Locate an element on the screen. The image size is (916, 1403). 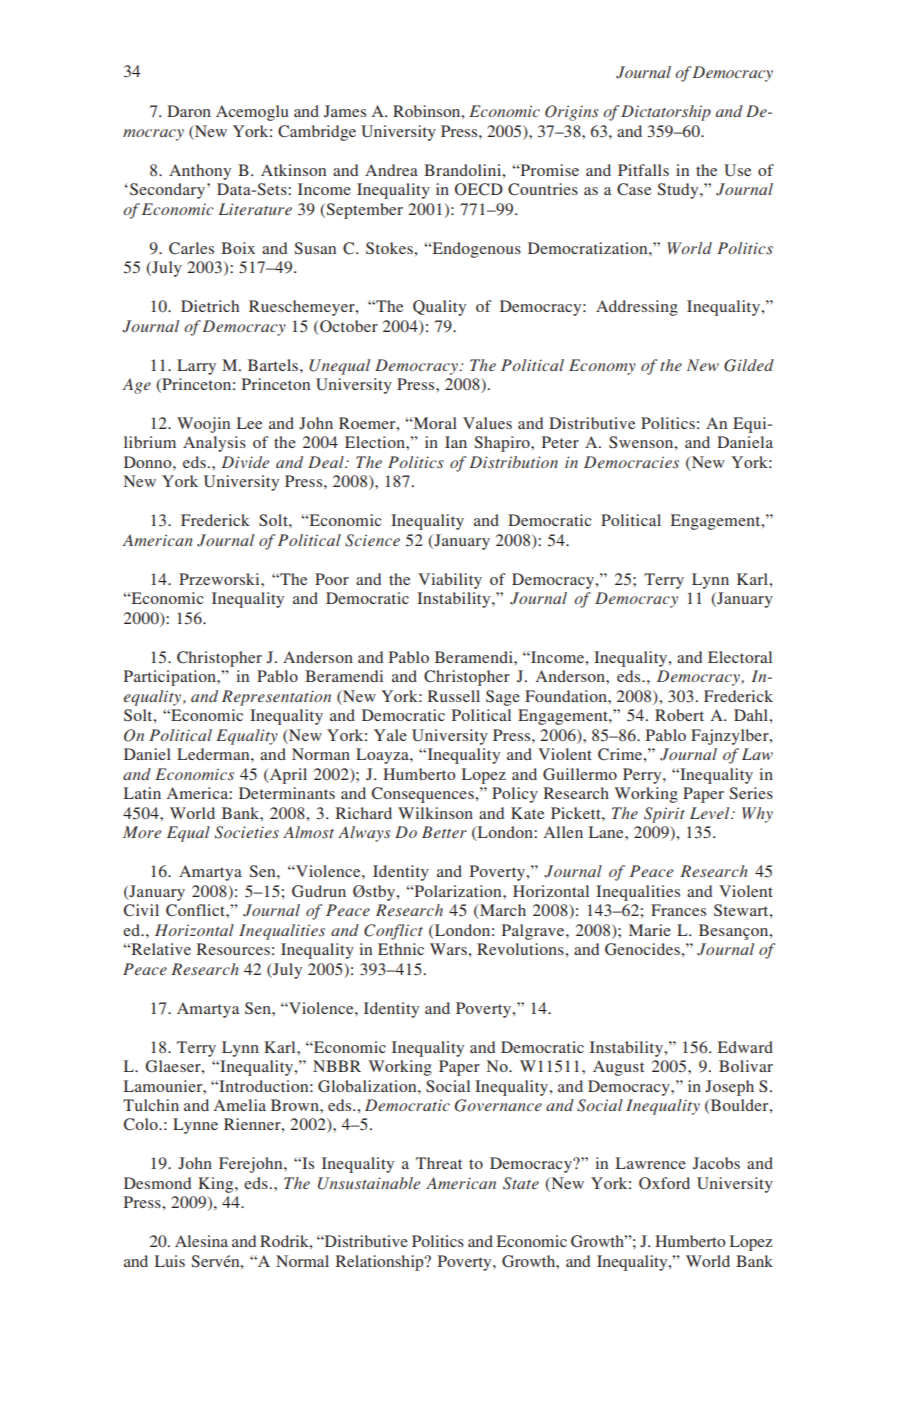
Anthony is located at coordinates (200, 172).
